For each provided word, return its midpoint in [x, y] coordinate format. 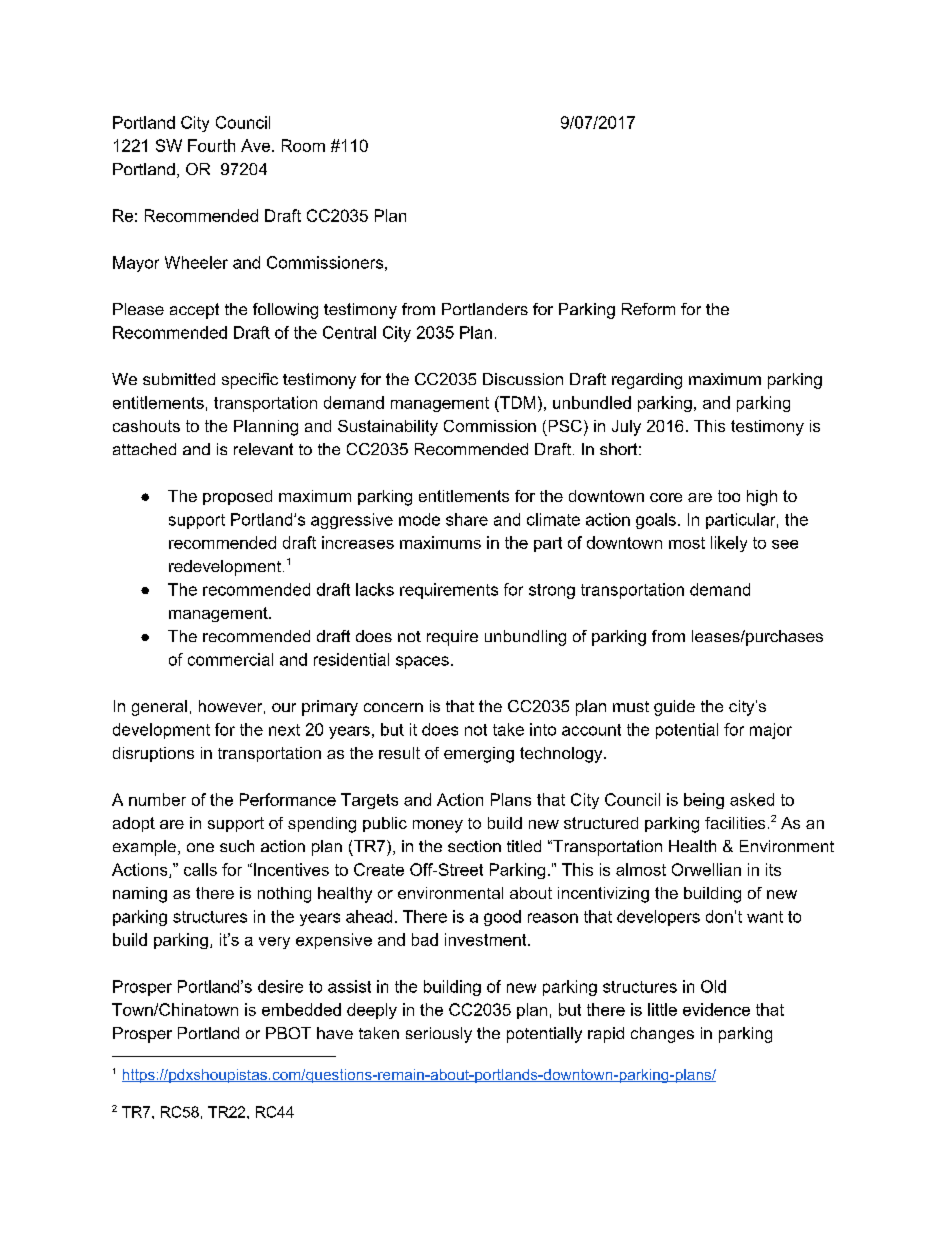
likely [729, 544]
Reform [648, 309]
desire [280, 986]
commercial [230, 659]
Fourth [211, 145]
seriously [439, 1035]
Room [303, 145]
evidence [716, 1009]
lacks [375, 589]
